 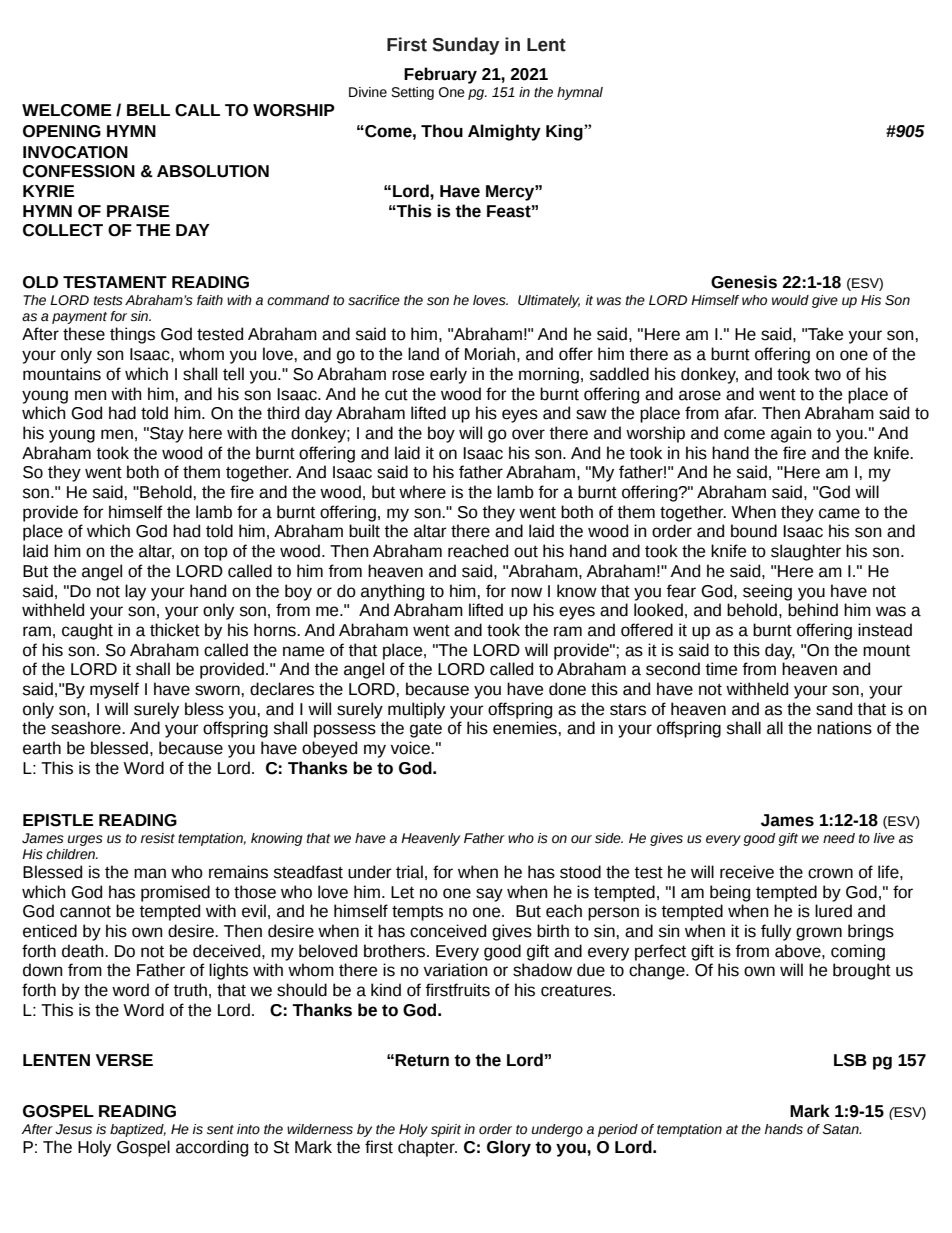 What do you see at coordinates (504, 132) in the screenshot?
I see `Almighty` at bounding box center [504, 132].
